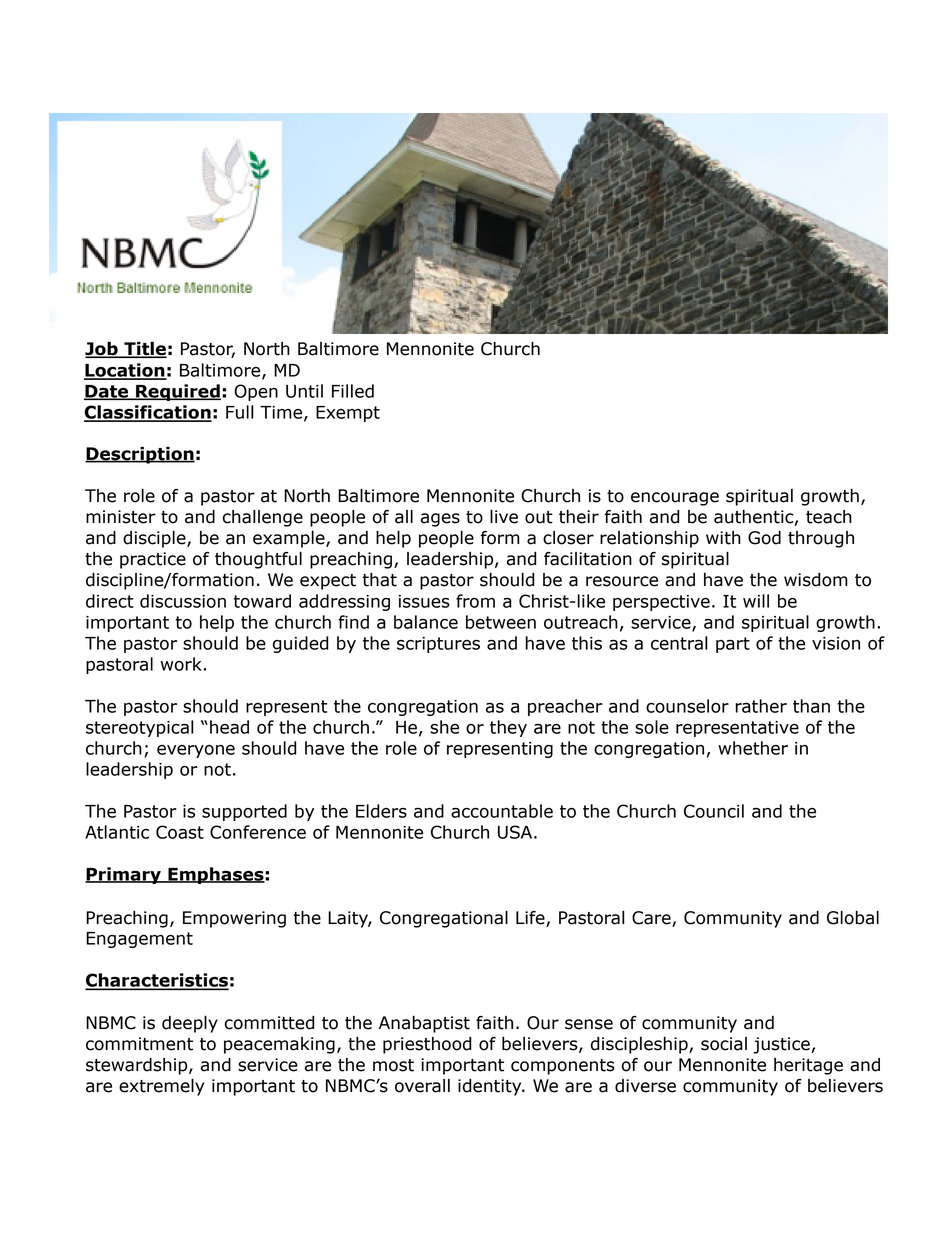 The height and width of the screenshot is (1233, 952). I want to click on encourage, so click(675, 499).
